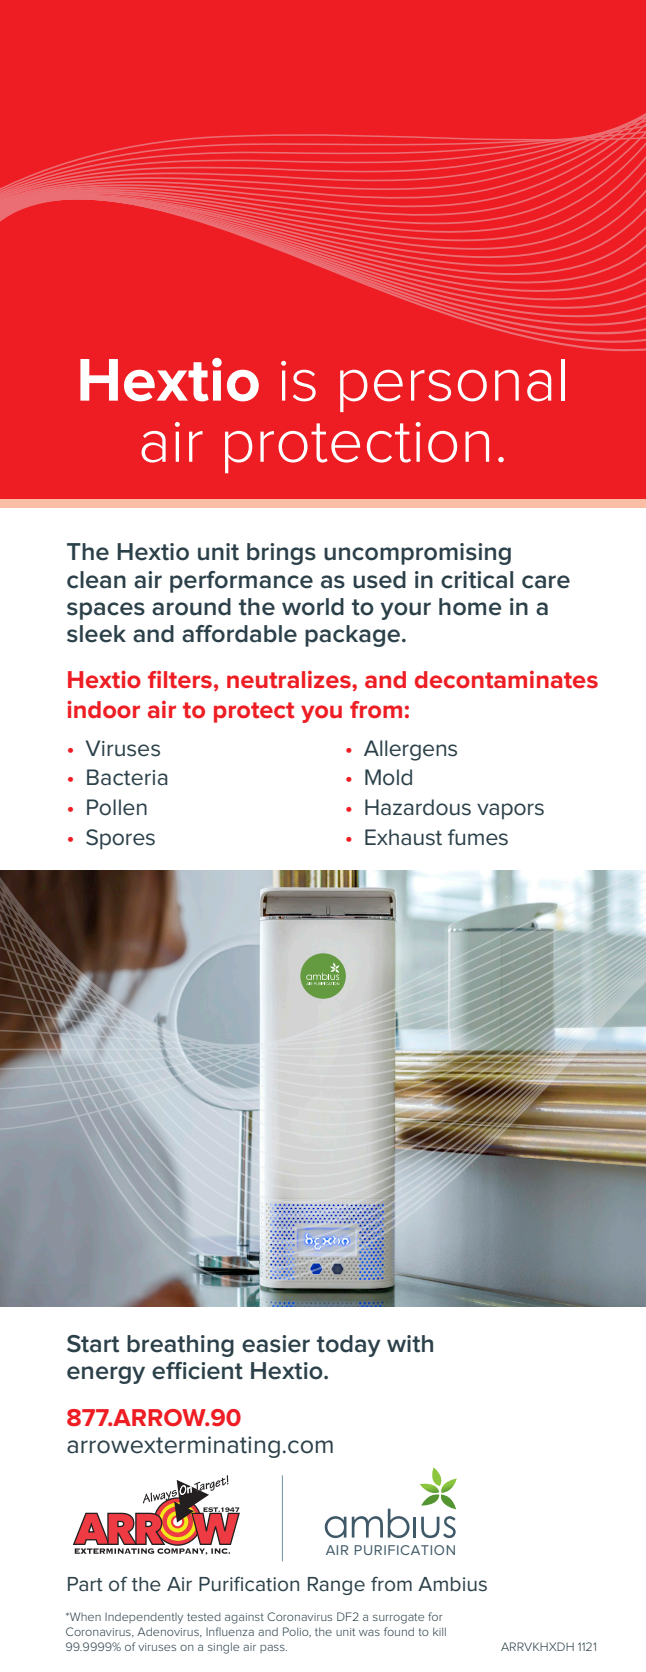 The height and width of the screenshot is (1672, 646). Describe the element at coordinates (478, 837) in the screenshot. I see `fumes` at that location.
